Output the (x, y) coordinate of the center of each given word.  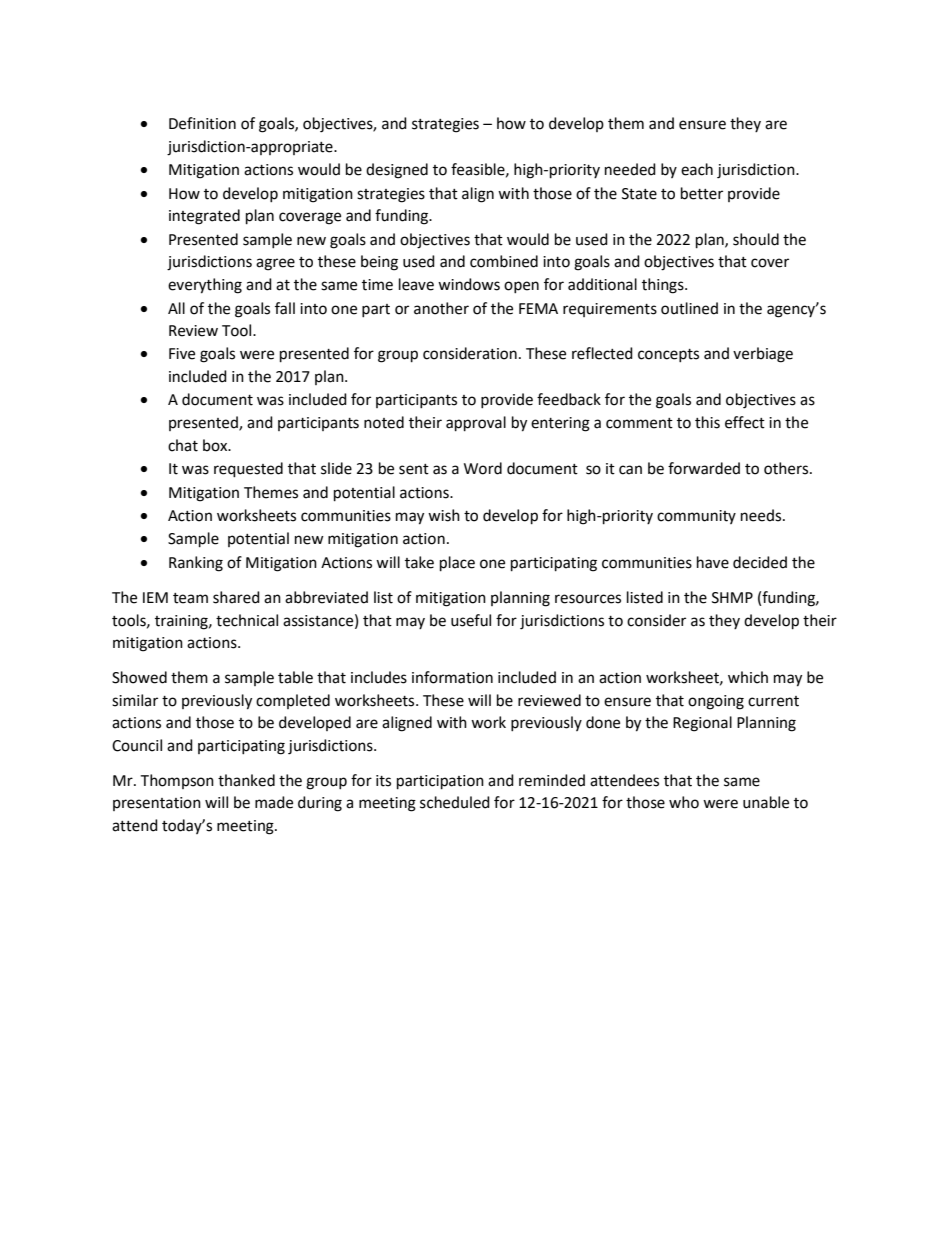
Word (483, 468)
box (216, 445)
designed (397, 171)
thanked (246, 780)
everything (205, 286)
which (748, 677)
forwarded (704, 468)
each (697, 169)
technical (247, 620)
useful (471, 620)
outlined (689, 308)
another (441, 308)
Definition (202, 123)
